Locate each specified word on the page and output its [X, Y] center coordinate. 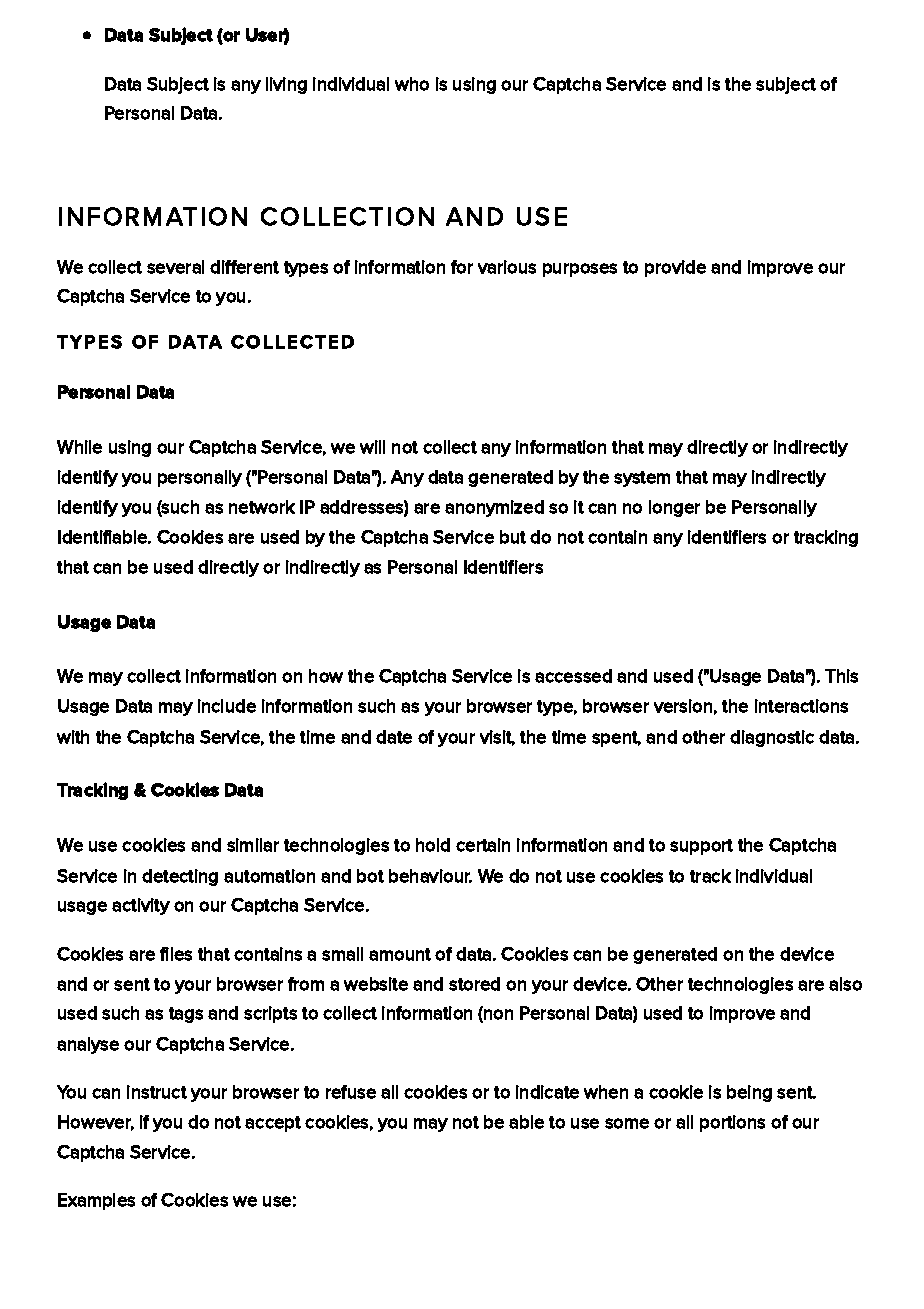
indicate [547, 1092]
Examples [96, 1201]
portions [732, 1123]
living [286, 85]
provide [675, 268]
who [412, 84]
